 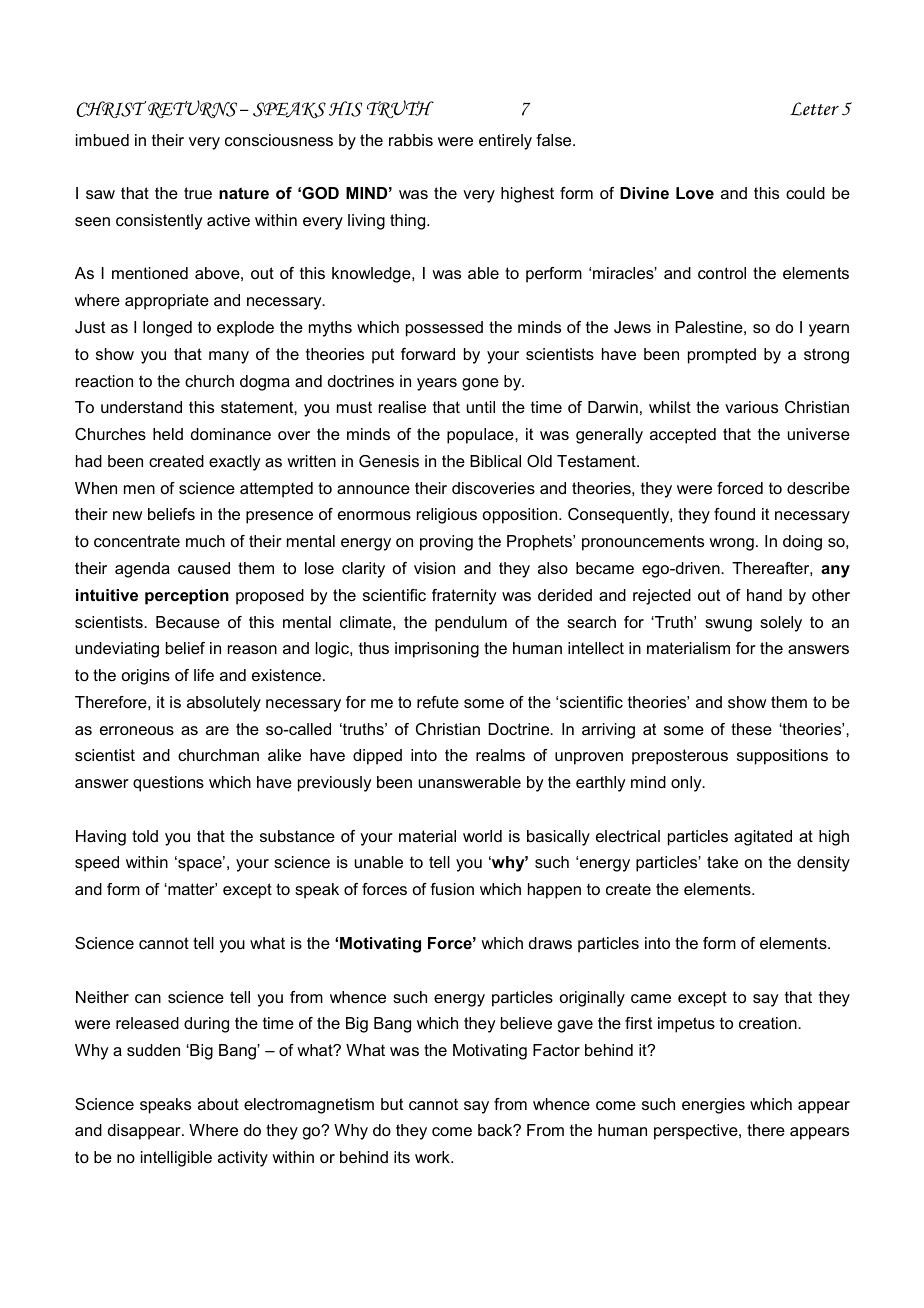 I want to click on about, so click(x=218, y=1104).
